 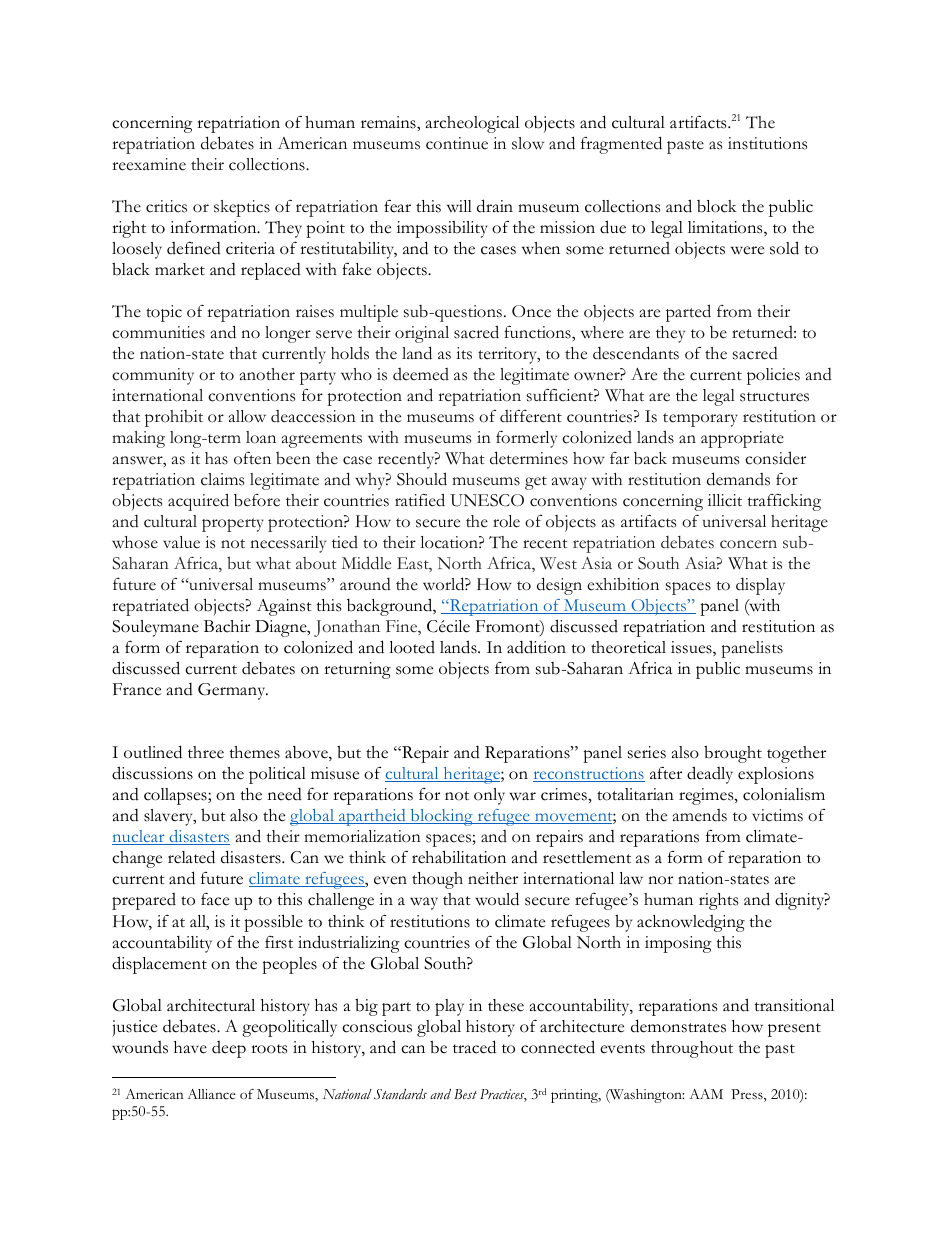 I want to click on only, so click(x=489, y=796).
